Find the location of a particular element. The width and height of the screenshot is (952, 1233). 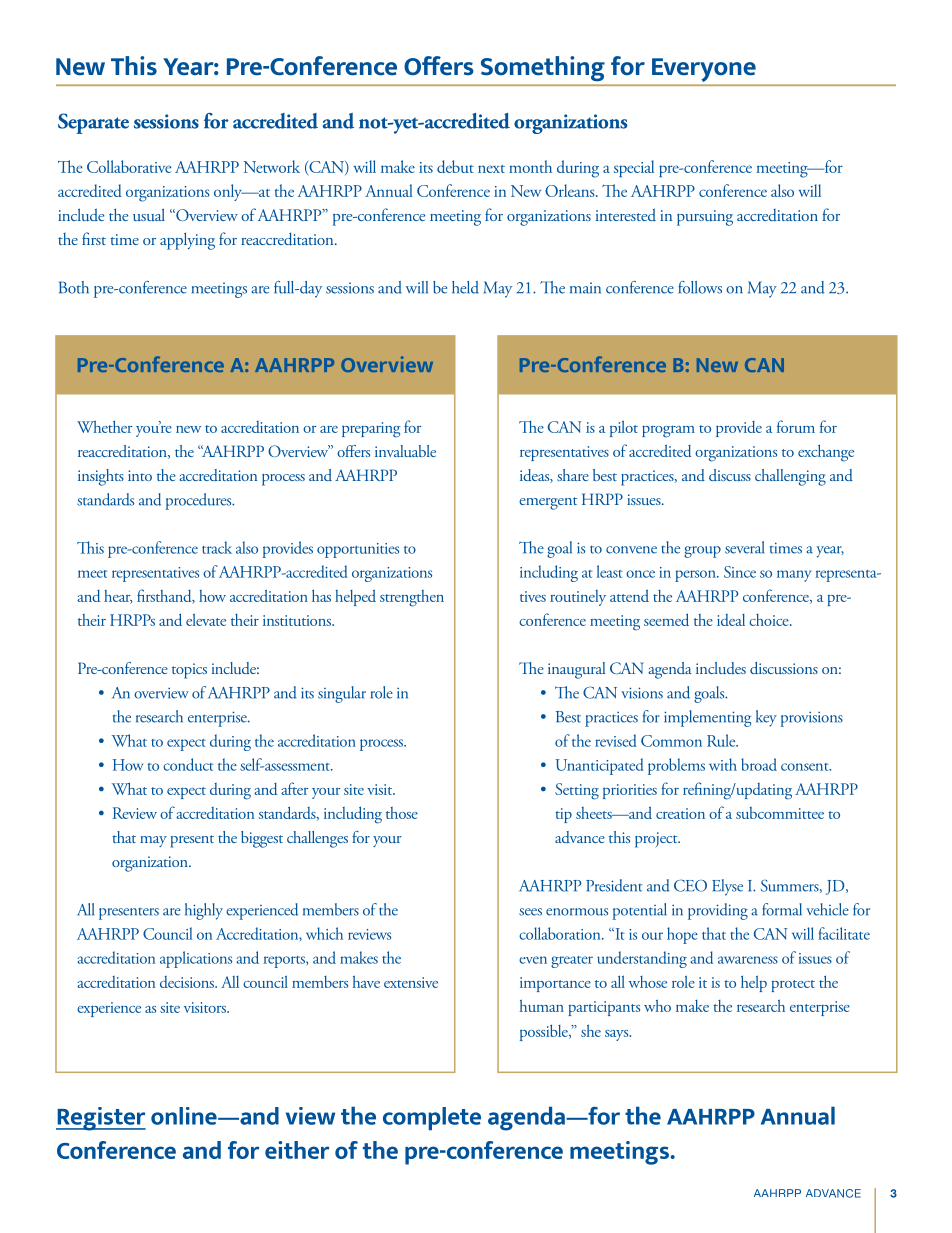

debut is located at coordinates (455, 166).
